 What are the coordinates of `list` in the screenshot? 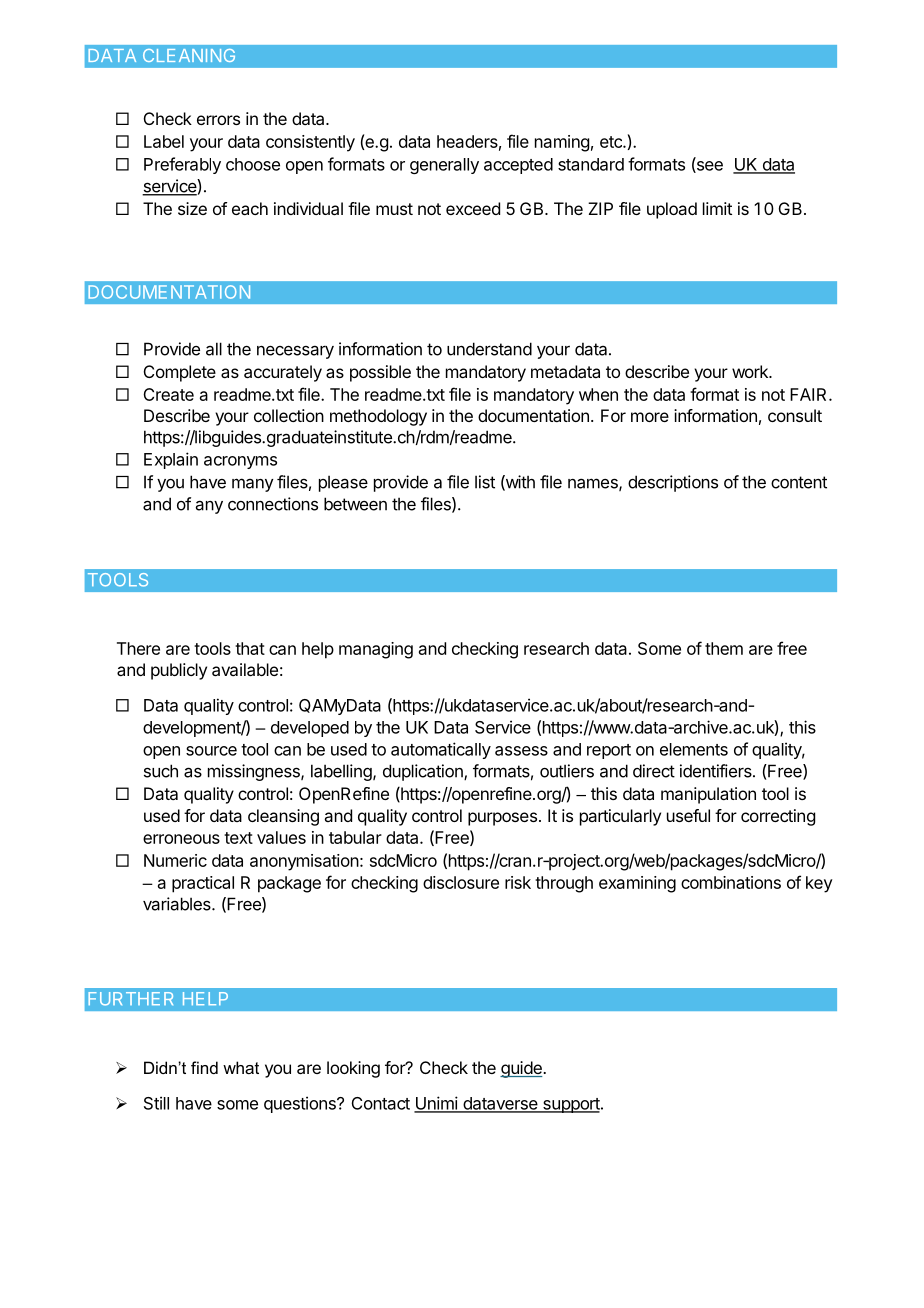 It's located at (485, 482).
